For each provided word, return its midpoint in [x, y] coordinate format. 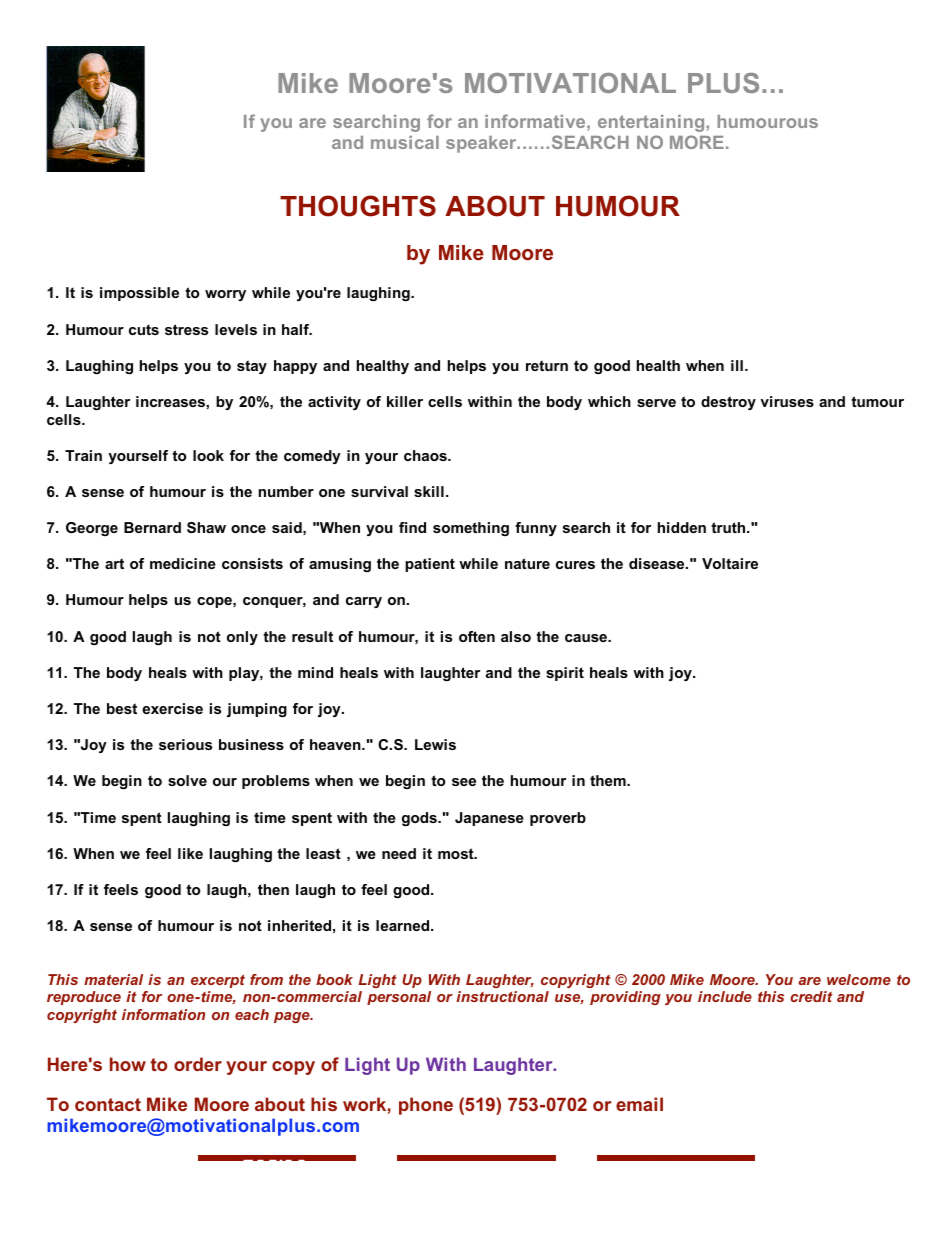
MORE [697, 142]
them [609, 780]
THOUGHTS [358, 206]
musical [405, 142]
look [208, 455]
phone [426, 1106]
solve [187, 780]
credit [811, 996]
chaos [426, 455]
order [198, 1064]
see [464, 782]
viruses [787, 401]
